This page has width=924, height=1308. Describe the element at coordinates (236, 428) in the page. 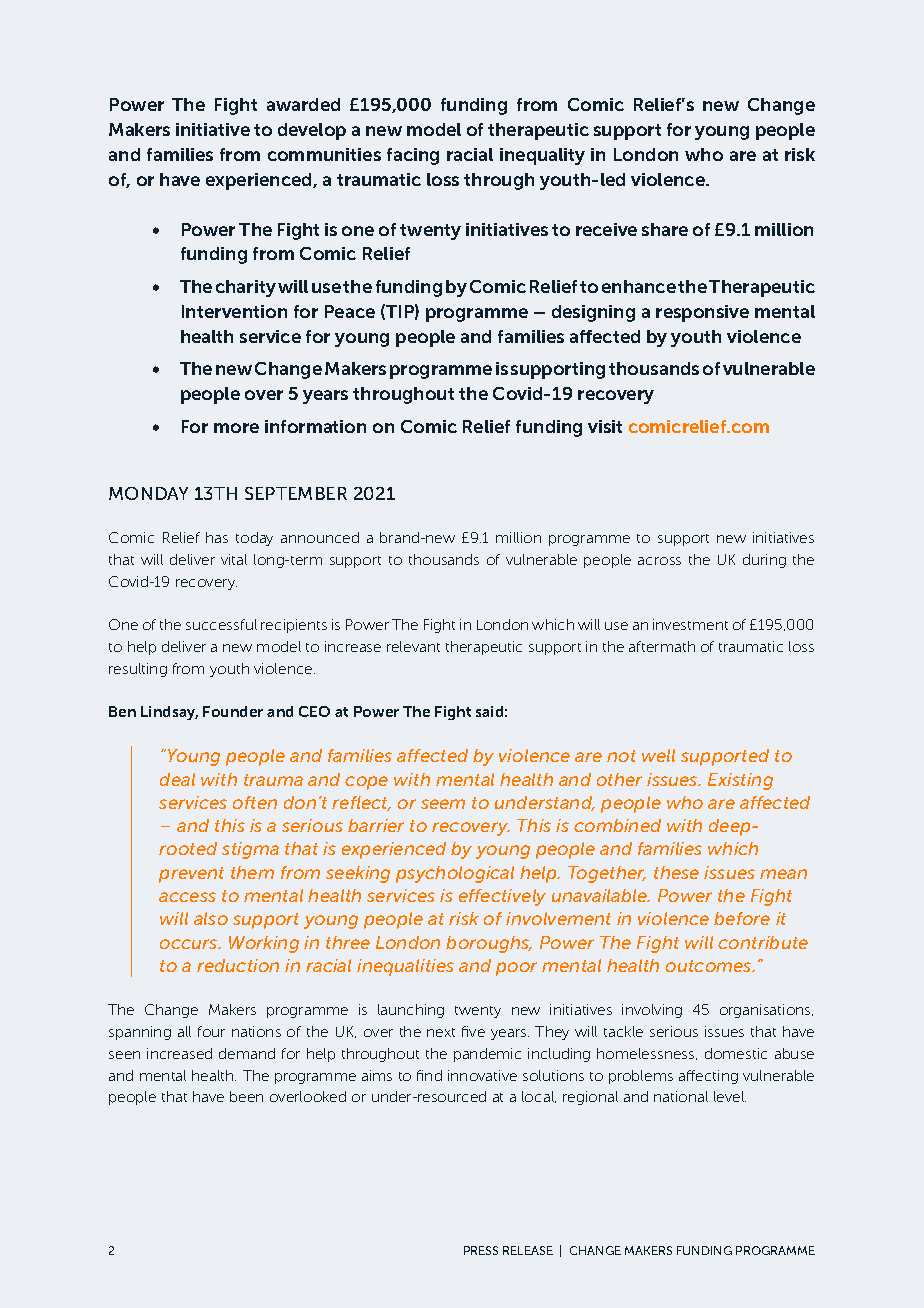

I see `more` at that location.
